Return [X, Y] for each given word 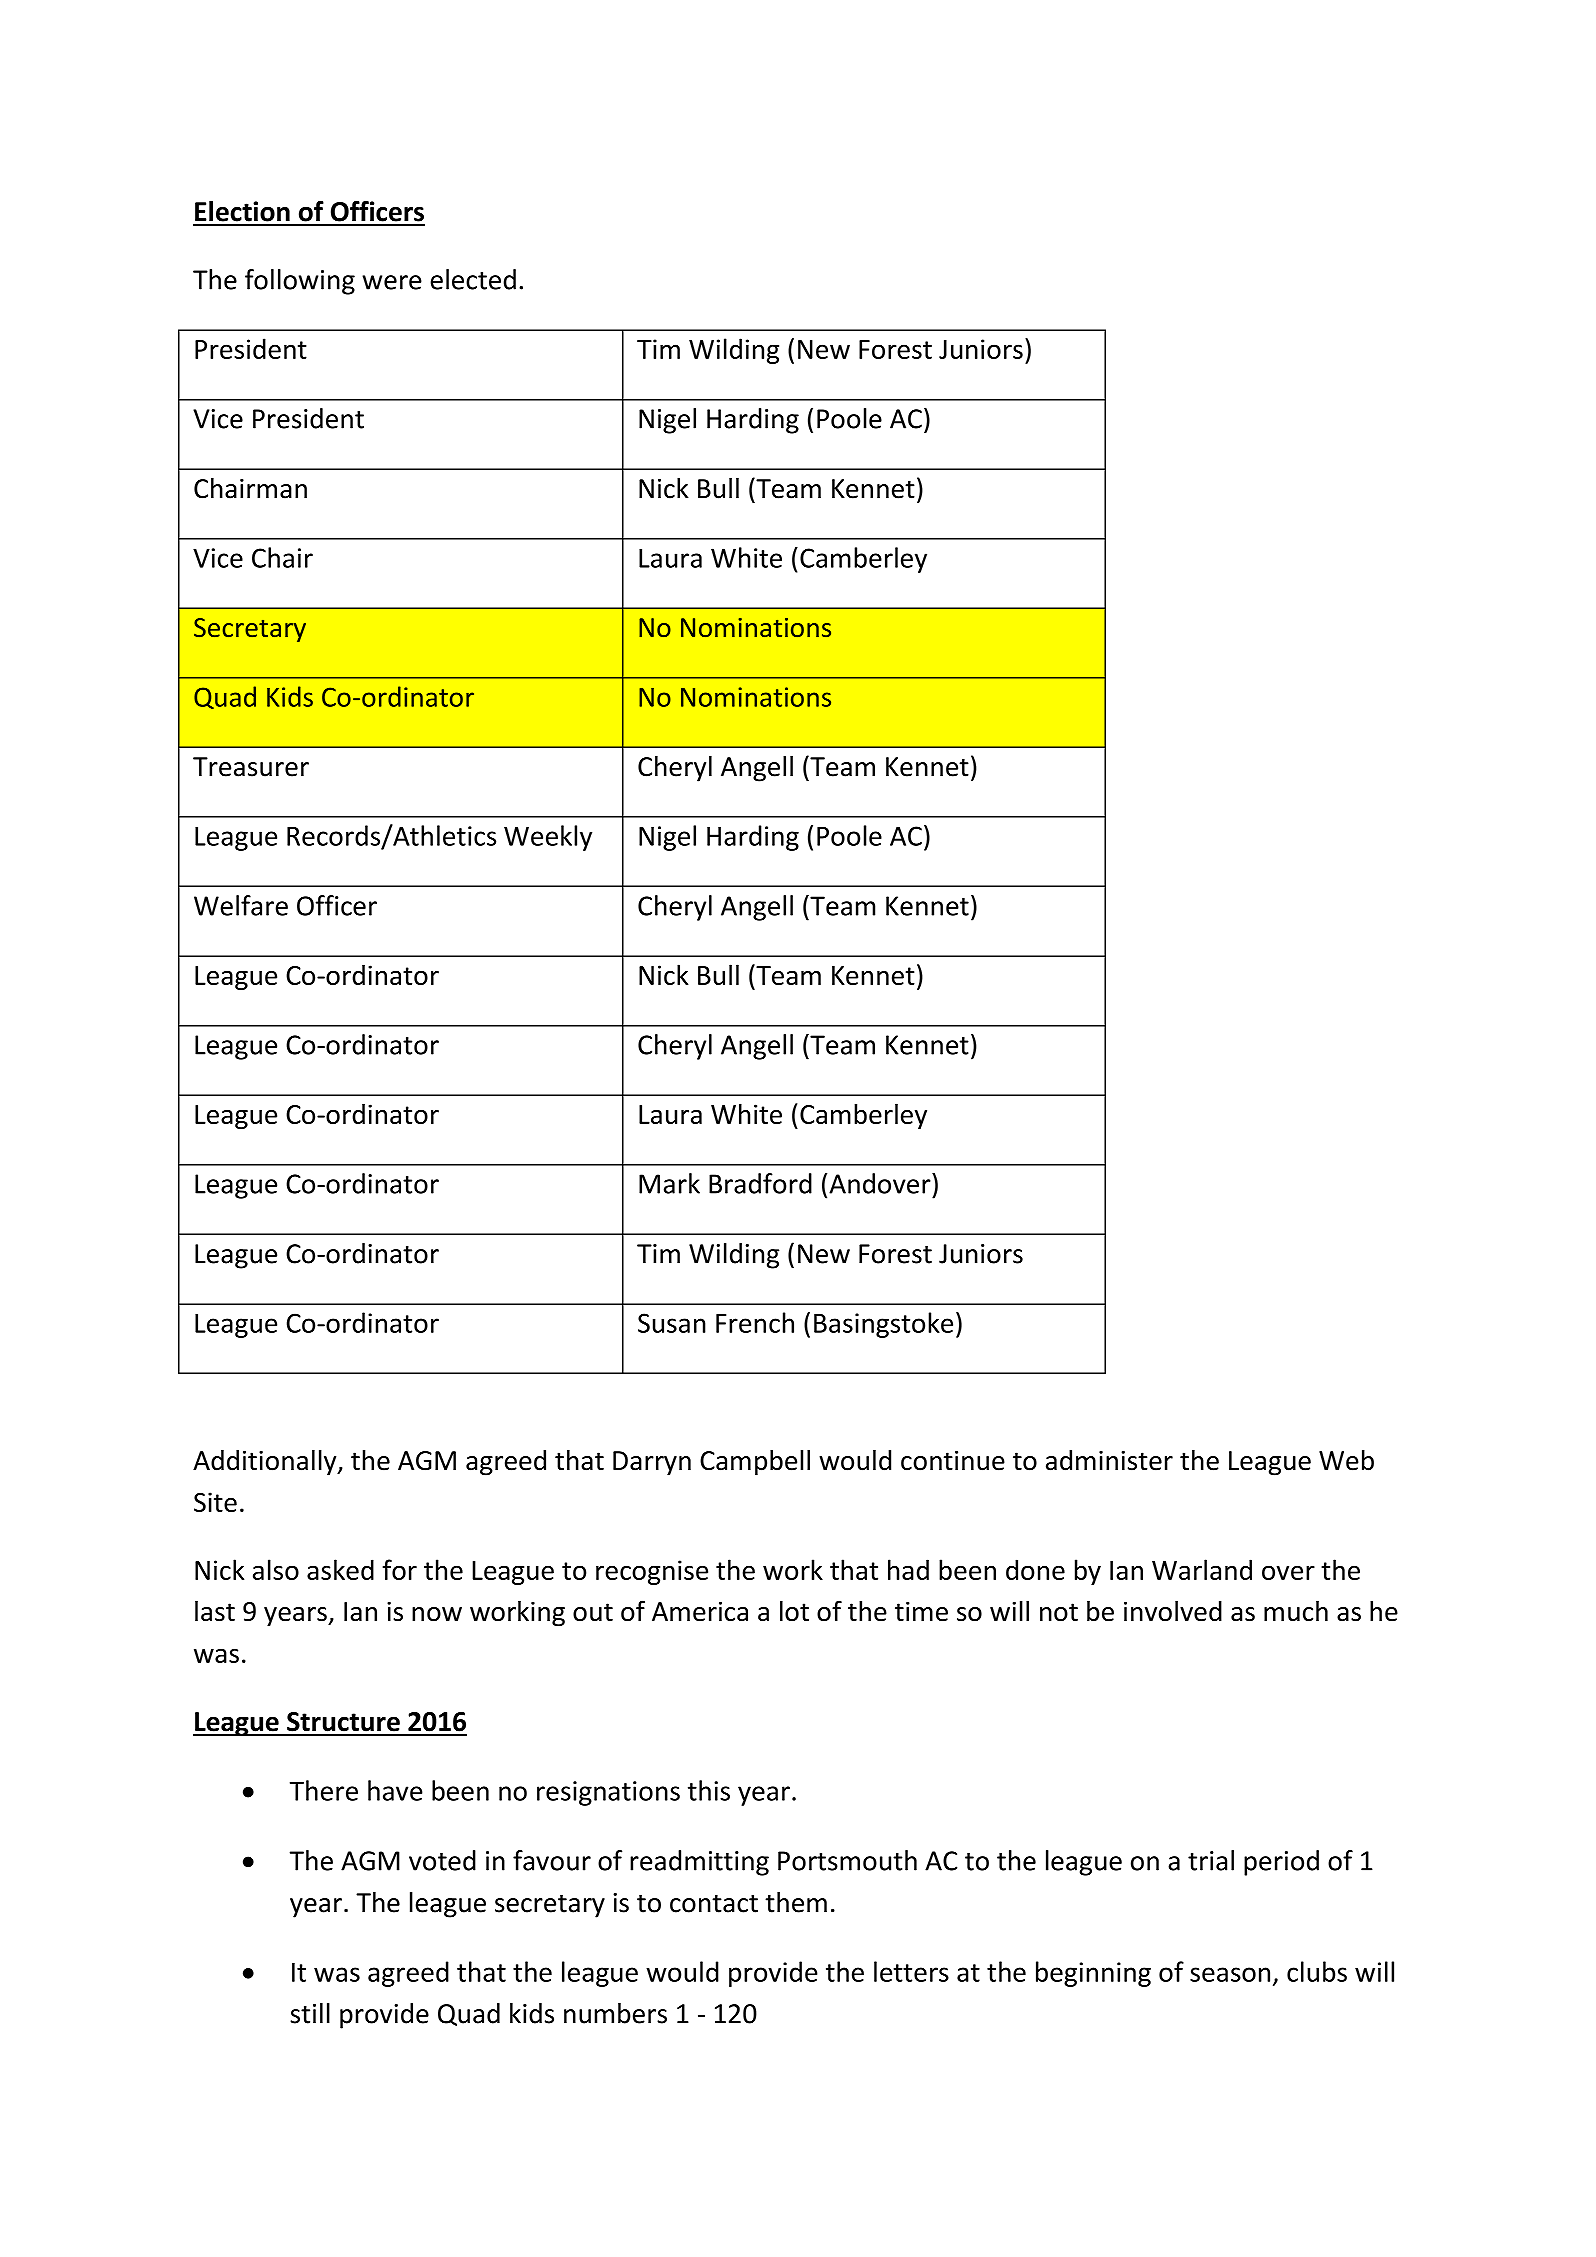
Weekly [548, 838]
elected [473, 279]
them [796, 1902]
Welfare [241, 905]
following [300, 282]
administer [1109, 1460]
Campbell [755, 1463]
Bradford [760, 1183]
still [310, 2013]
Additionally [266, 1463]
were [392, 282]
